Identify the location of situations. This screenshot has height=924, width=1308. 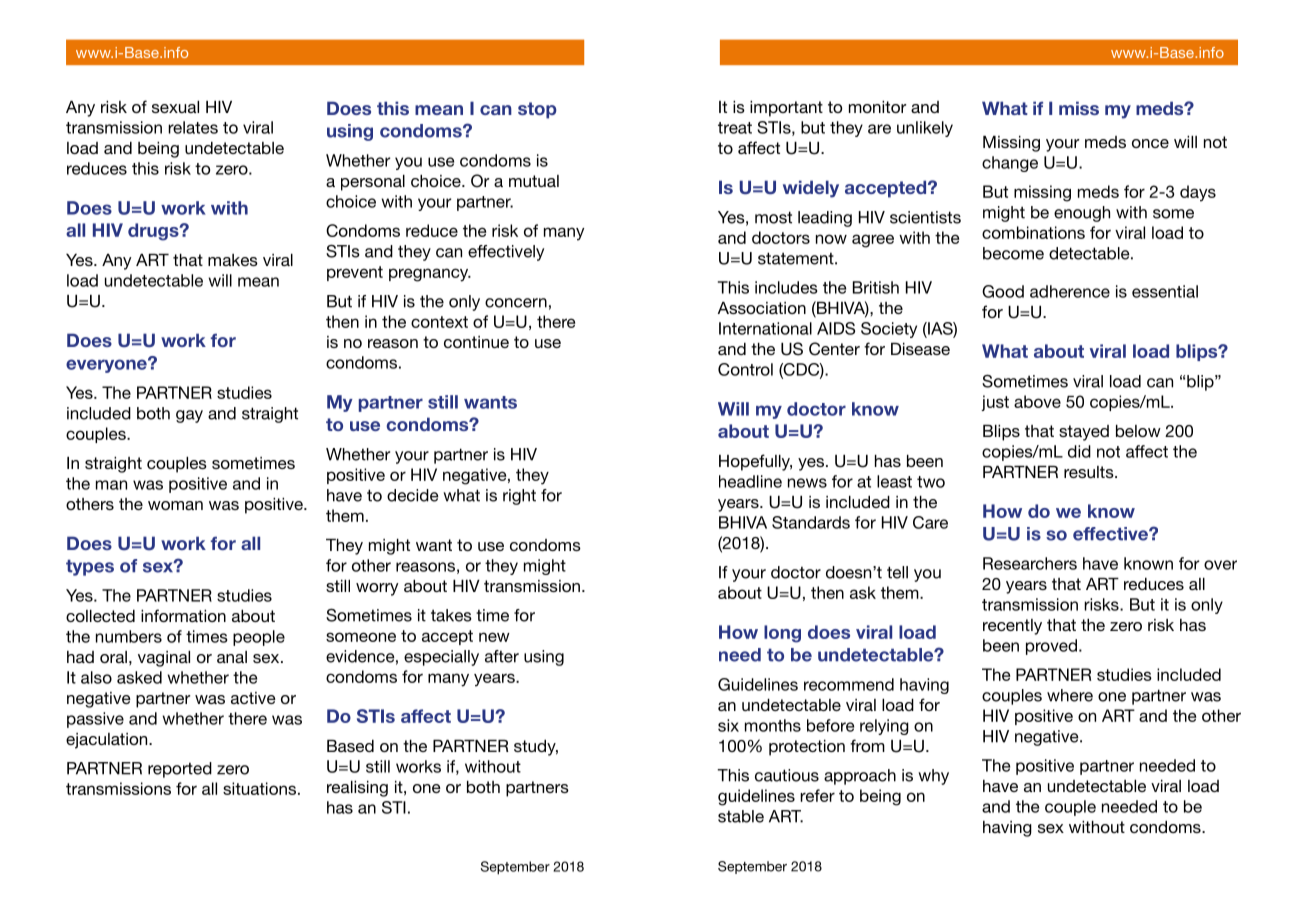
(259, 788).
